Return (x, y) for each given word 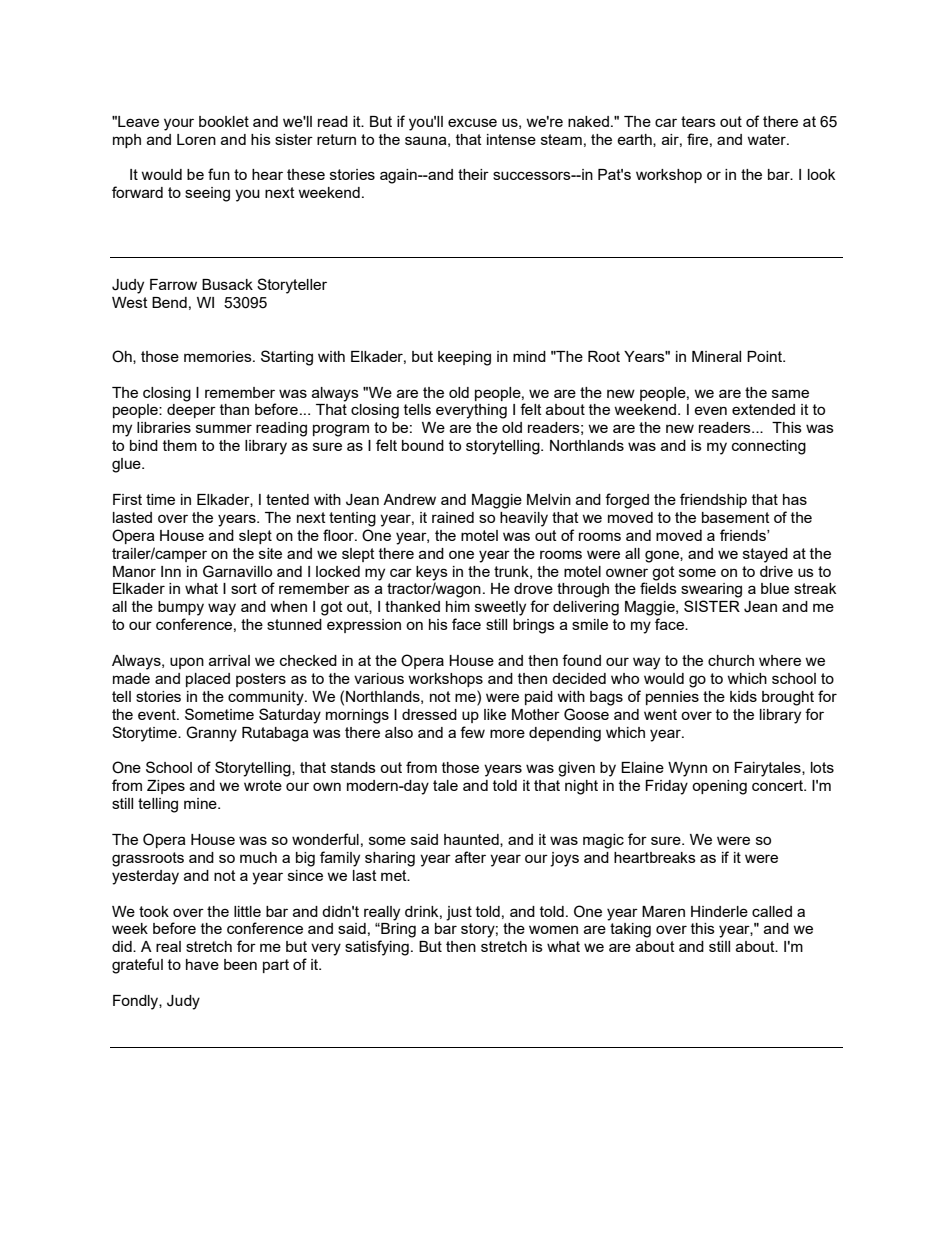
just (459, 913)
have (202, 964)
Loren (196, 139)
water (767, 139)
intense (511, 139)
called (772, 911)
